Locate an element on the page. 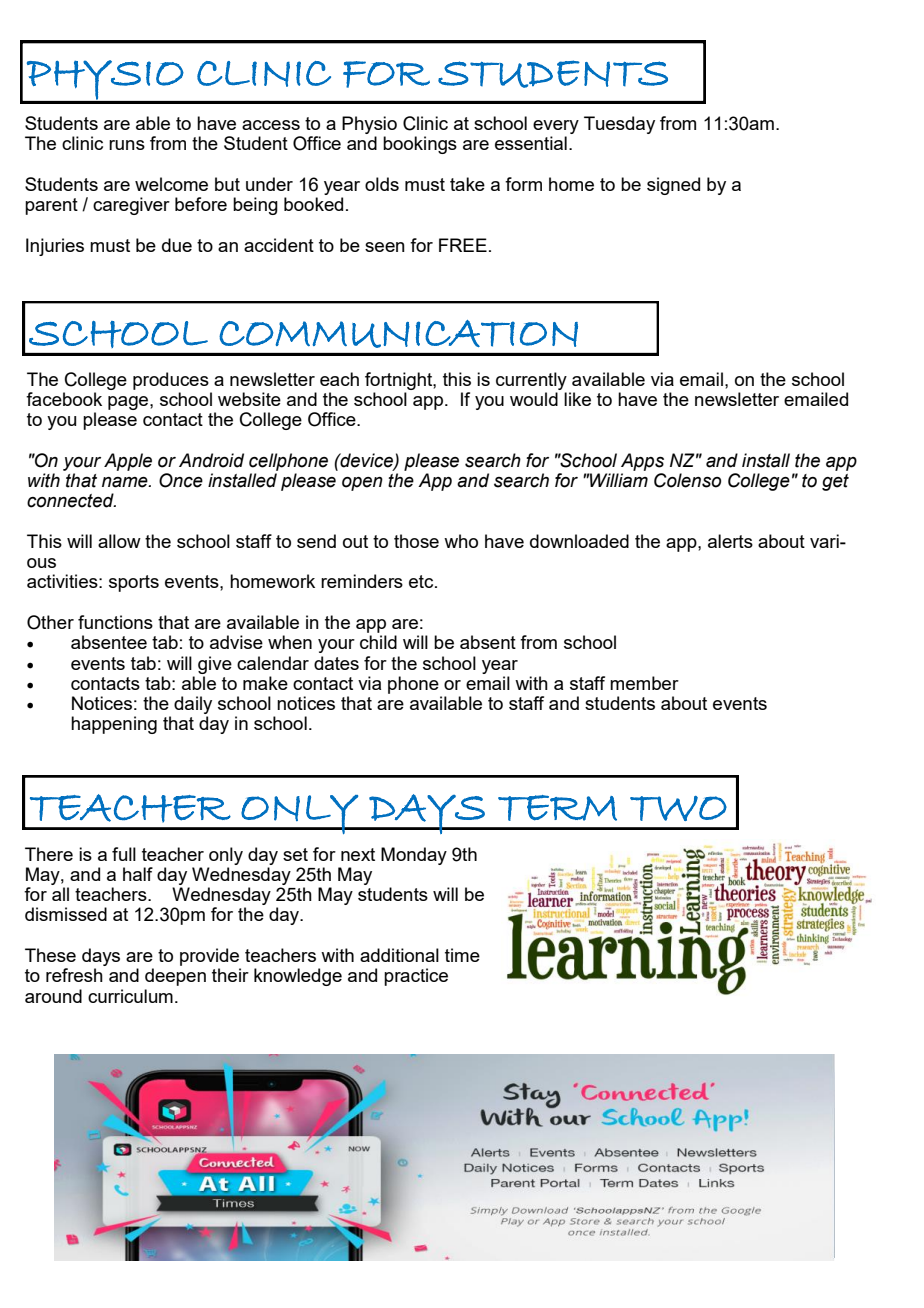 This document has width=924, height=1308. TWO is located at coordinates (678, 808).
